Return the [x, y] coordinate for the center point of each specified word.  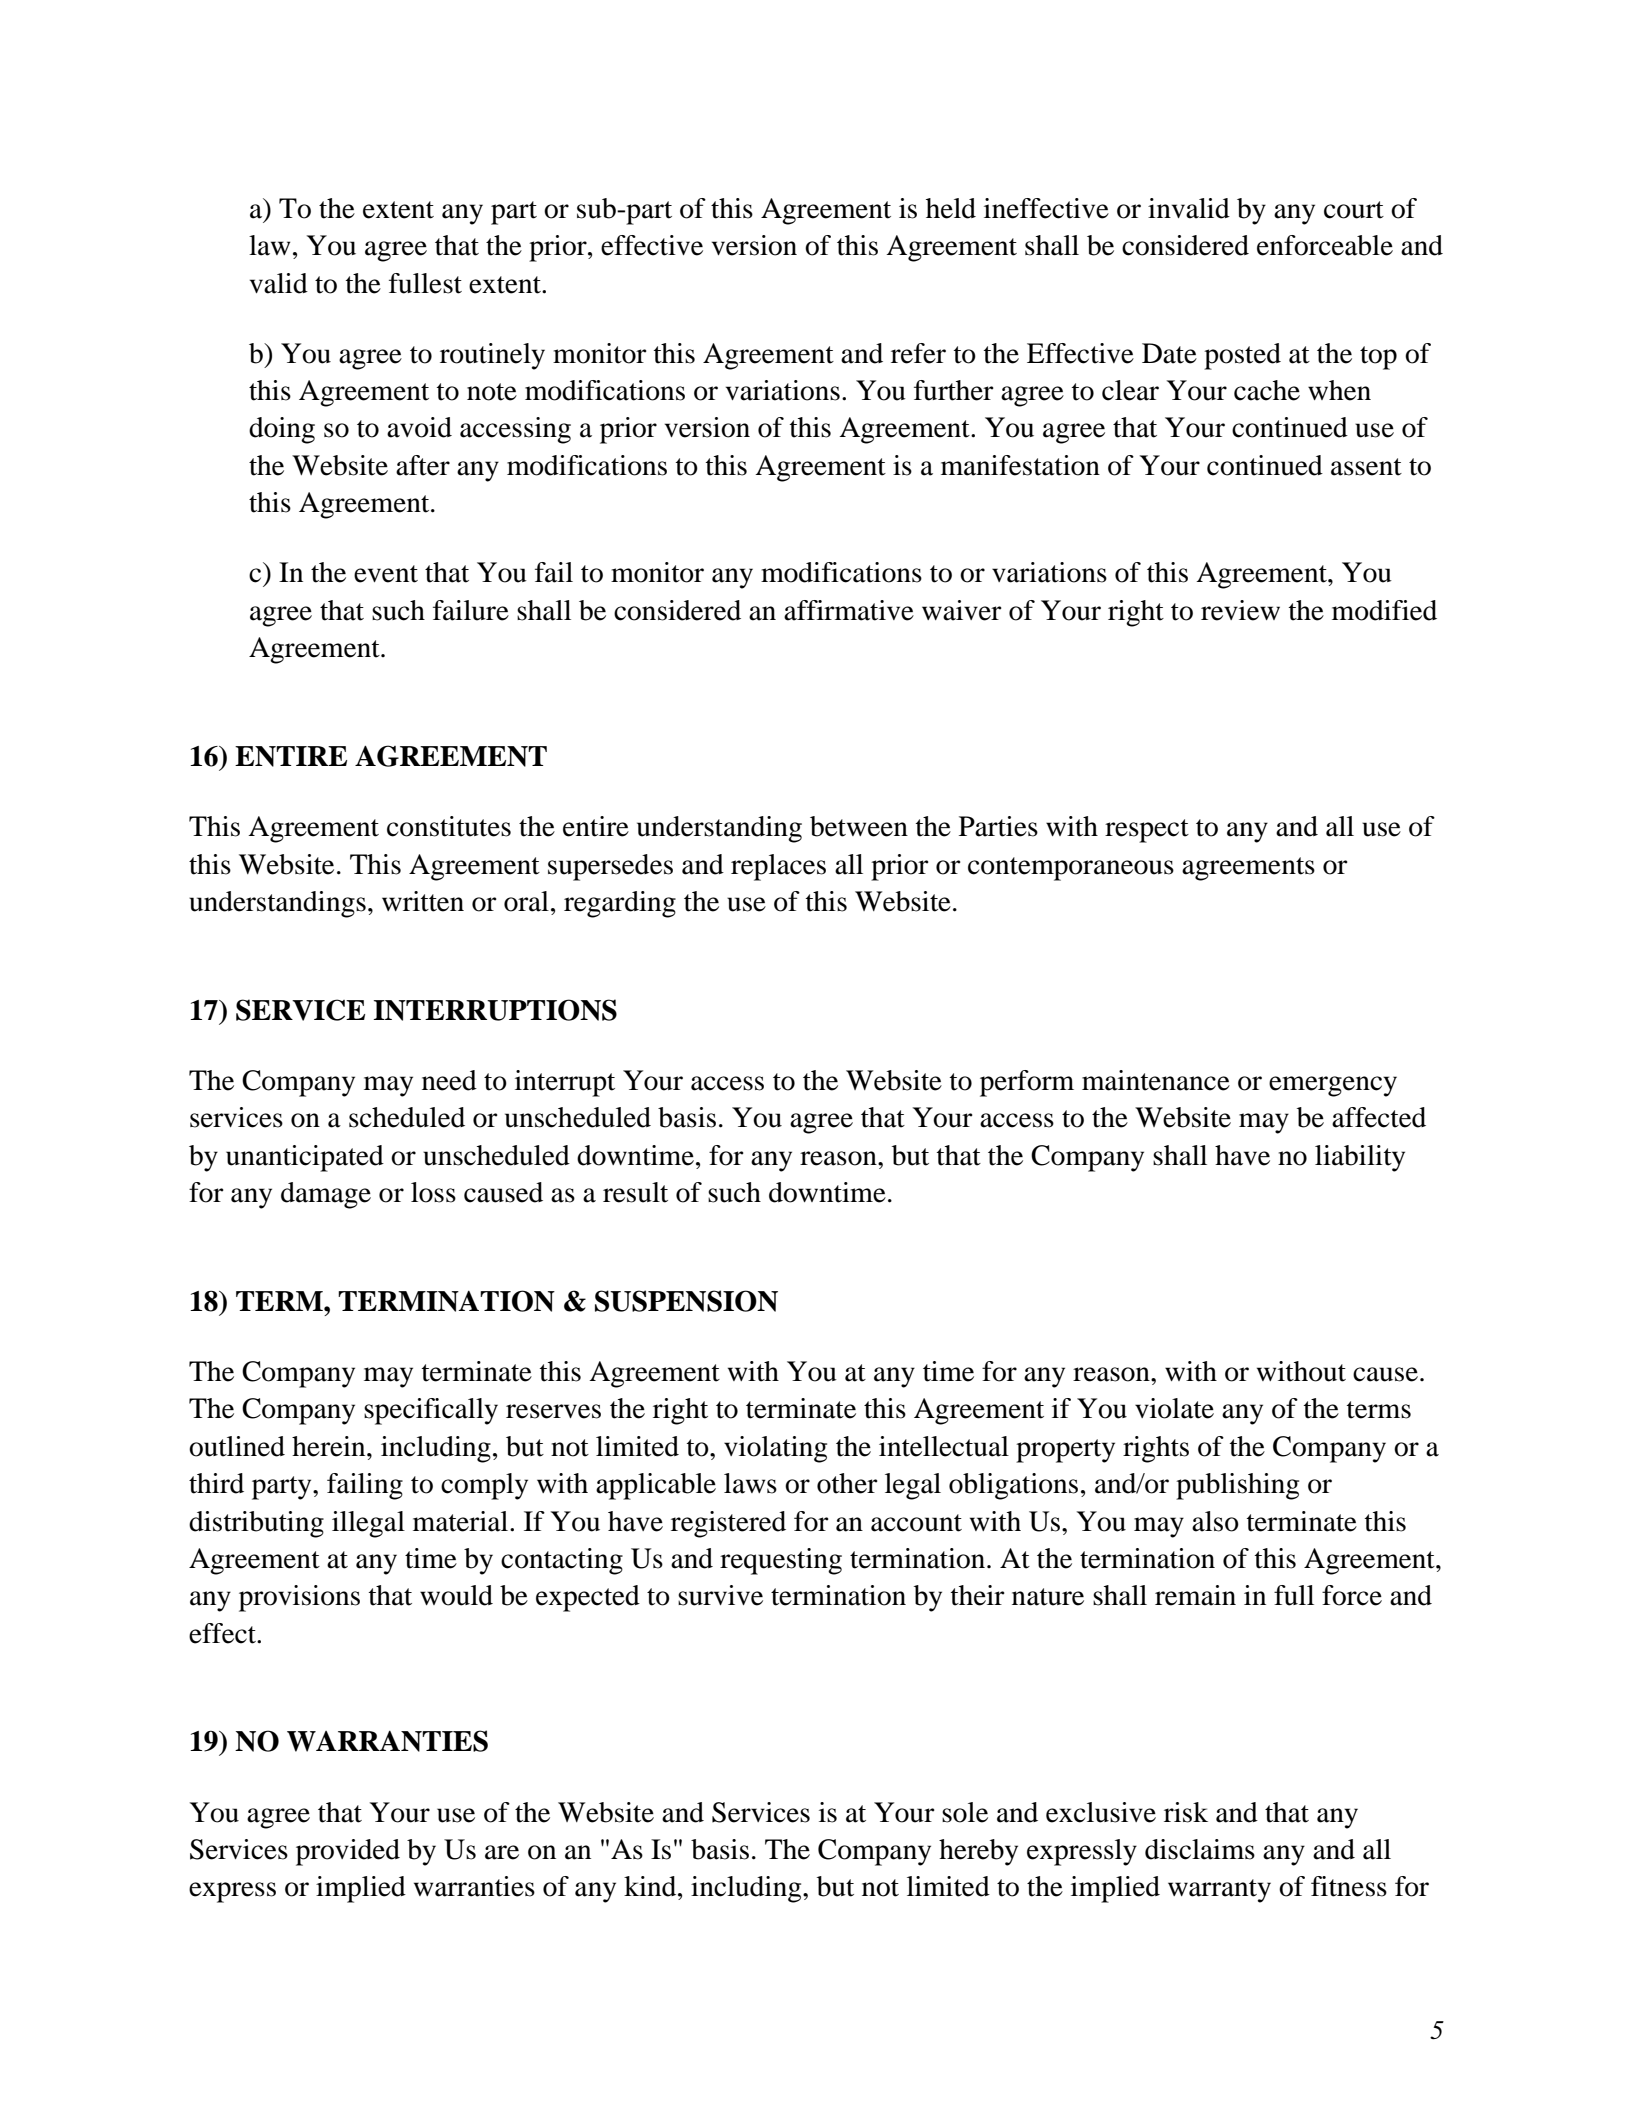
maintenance [1156, 1080]
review [1240, 610]
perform [1027, 1083]
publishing [1237, 1486]
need [449, 1080]
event [386, 574]
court [1354, 210]
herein [330, 1446]
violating [775, 1449]
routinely [492, 356]
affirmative [849, 610]
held [951, 208]
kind [651, 1886]
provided [348, 1852]
